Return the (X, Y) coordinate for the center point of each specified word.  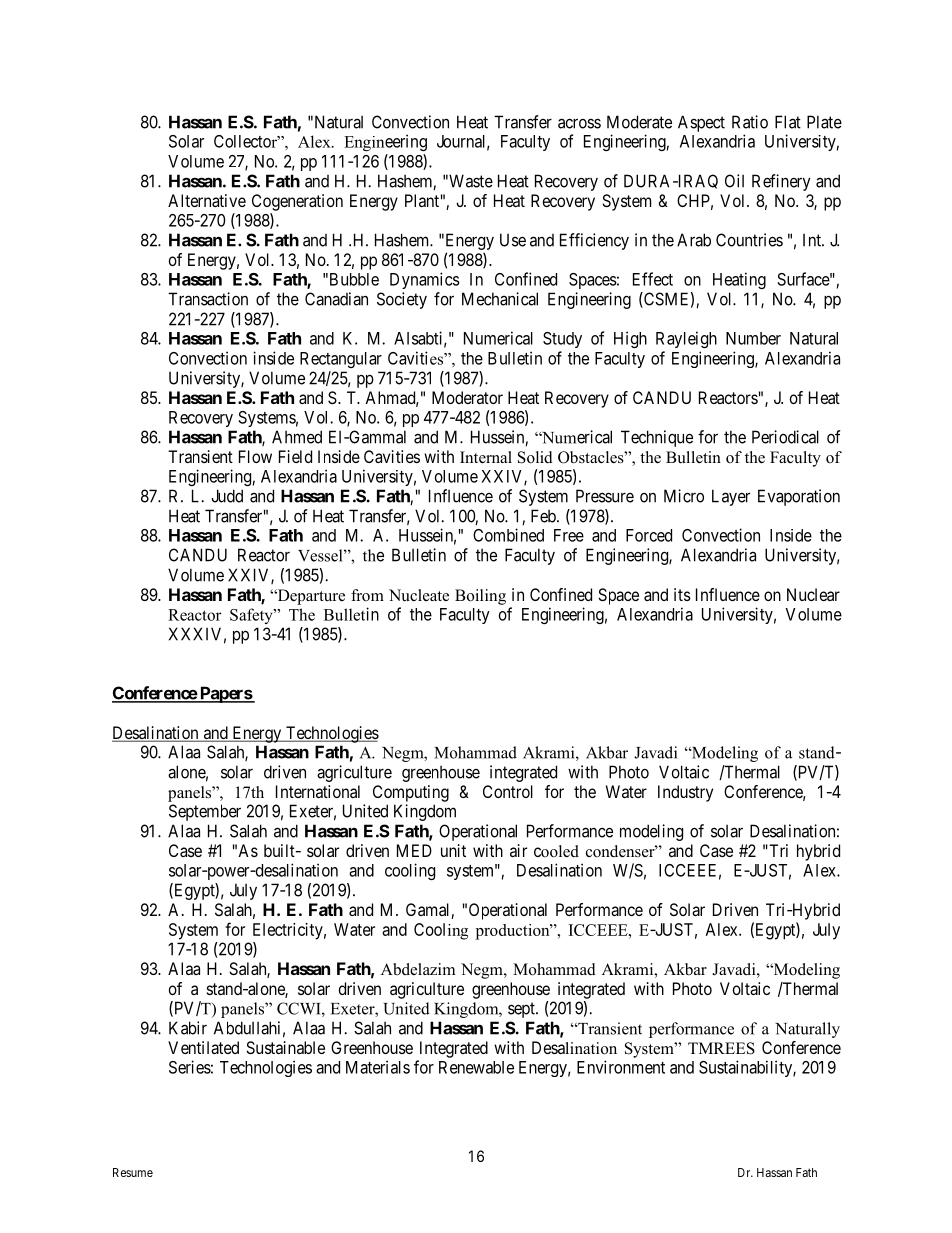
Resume (133, 1172)
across (579, 123)
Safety (252, 616)
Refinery (781, 182)
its (682, 594)
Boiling (480, 597)
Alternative (207, 200)
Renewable (476, 1067)
